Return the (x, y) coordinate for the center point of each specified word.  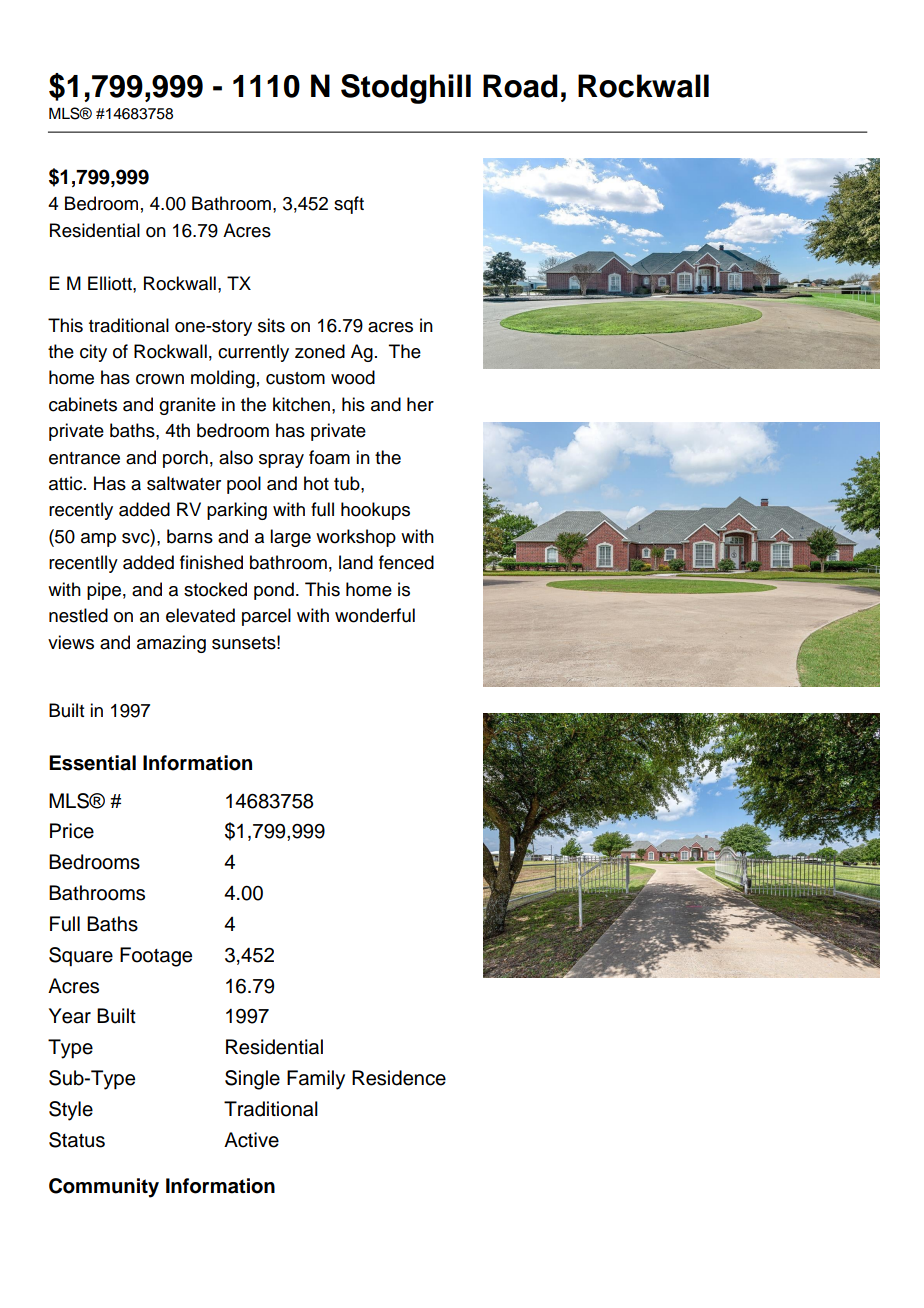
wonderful (375, 615)
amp (98, 540)
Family (316, 1080)
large (290, 538)
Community (104, 1188)
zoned (320, 351)
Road (520, 86)
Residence (399, 1078)
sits (271, 325)
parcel (266, 617)
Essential (92, 763)
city (93, 353)
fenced (406, 562)
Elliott (111, 283)
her (420, 404)
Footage (156, 957)
